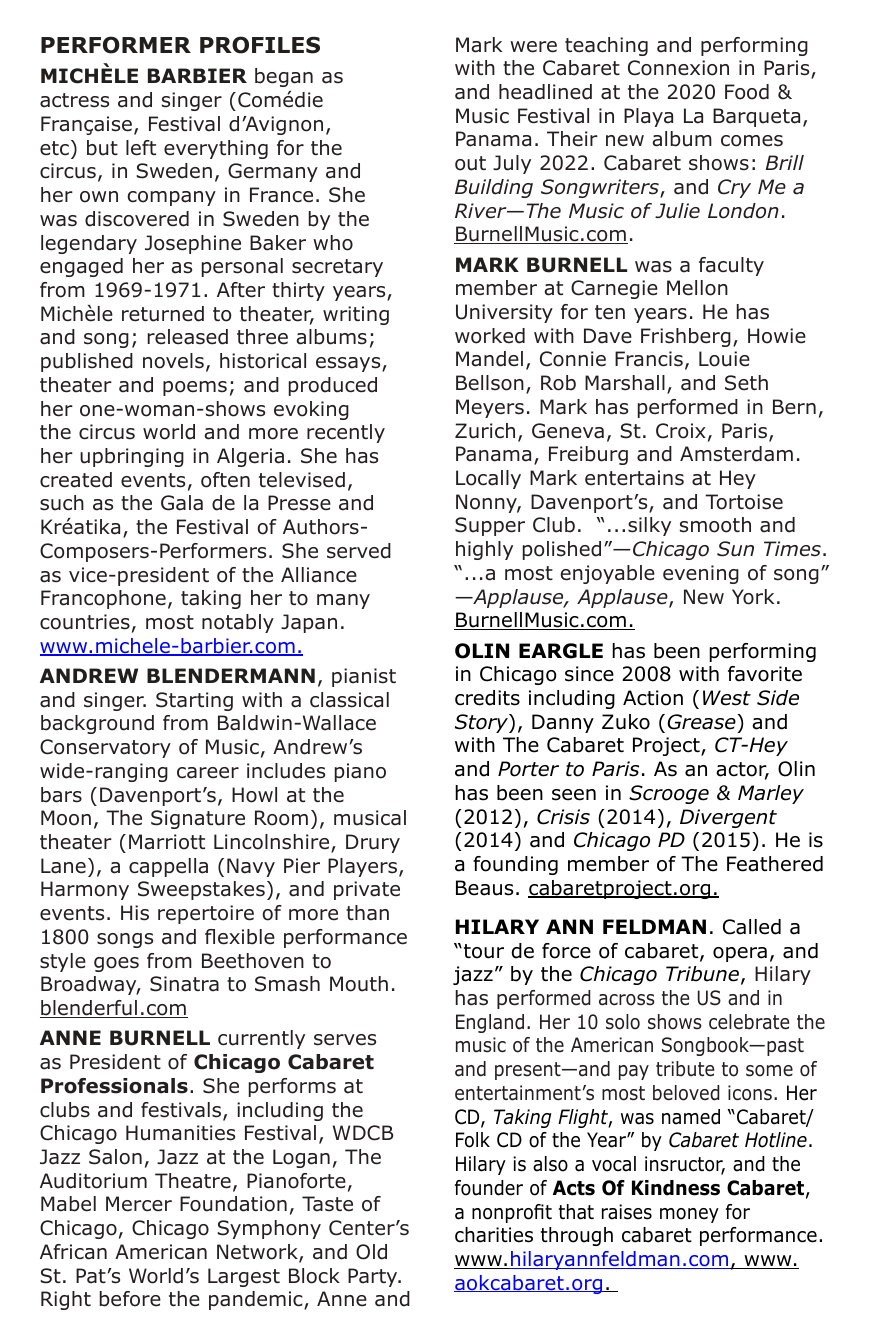  What do you see at coordinates (533, 47) in the image?
I see `were` at bounding box center [533, 47].
